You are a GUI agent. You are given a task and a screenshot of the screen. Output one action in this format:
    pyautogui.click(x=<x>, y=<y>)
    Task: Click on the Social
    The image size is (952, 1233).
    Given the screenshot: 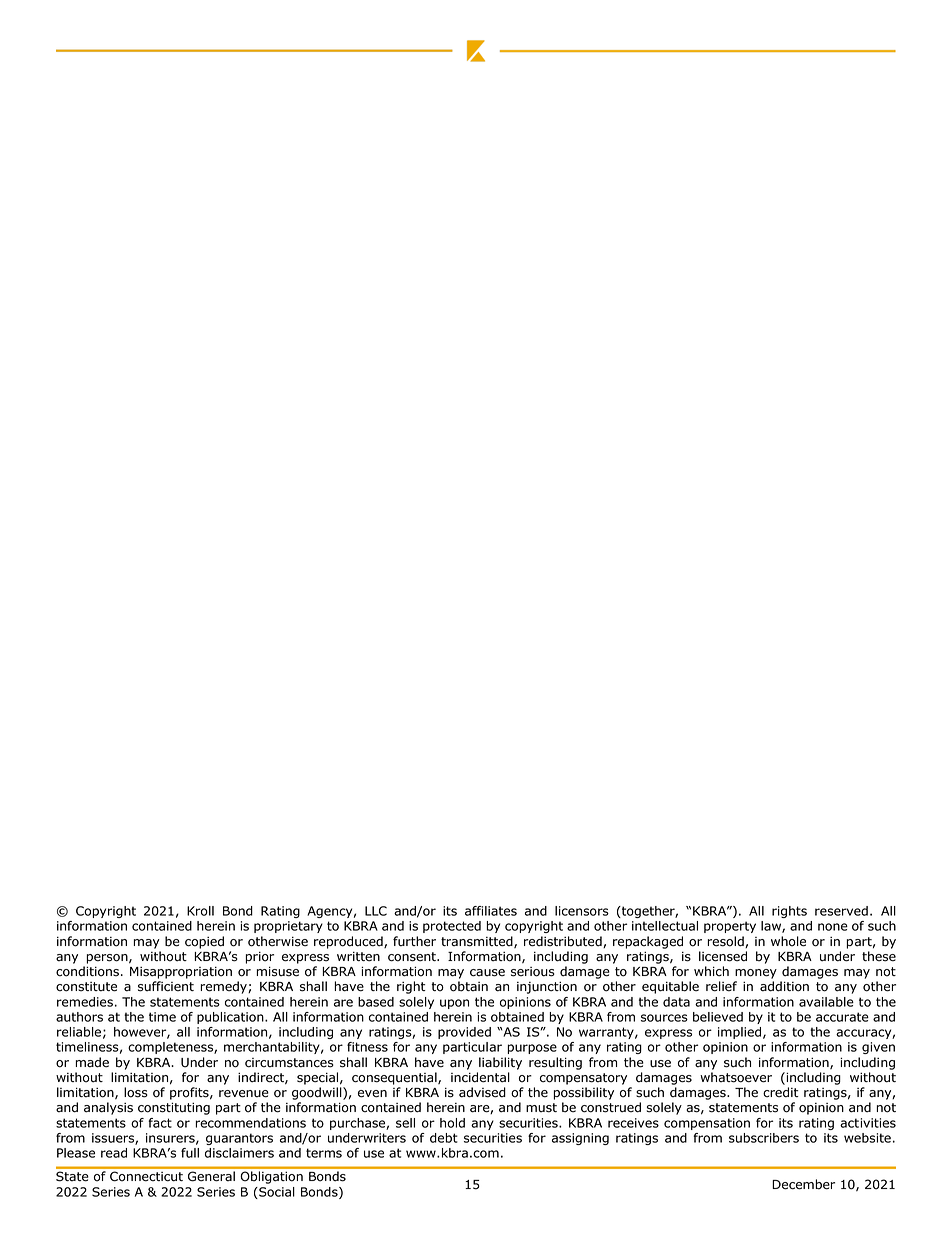 What is the action you would take?
    pyautogui.click(x=276, y=1193)
